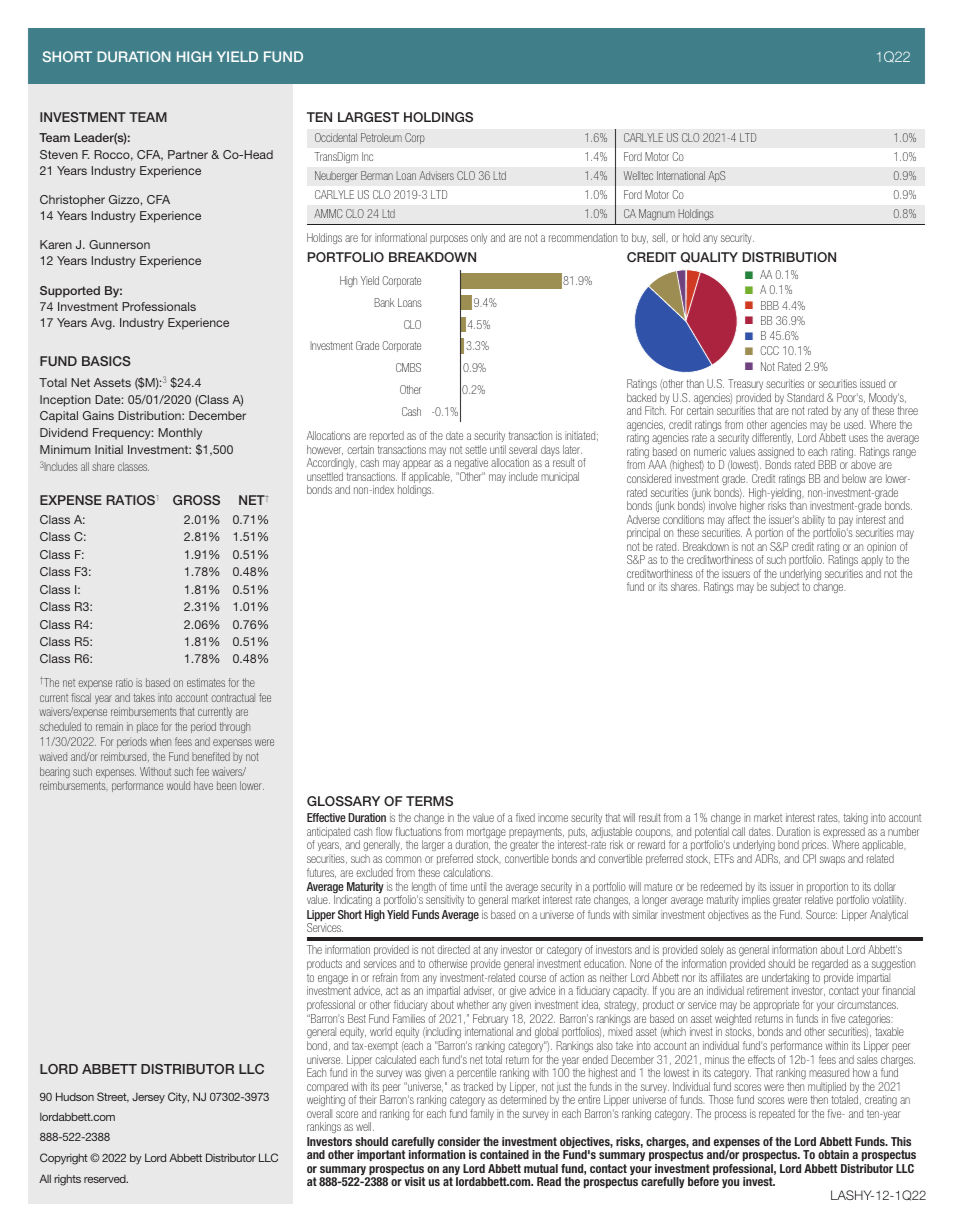 The height and width of the image is (1232, 953). I want to click on contained, so click(504, 1154).
